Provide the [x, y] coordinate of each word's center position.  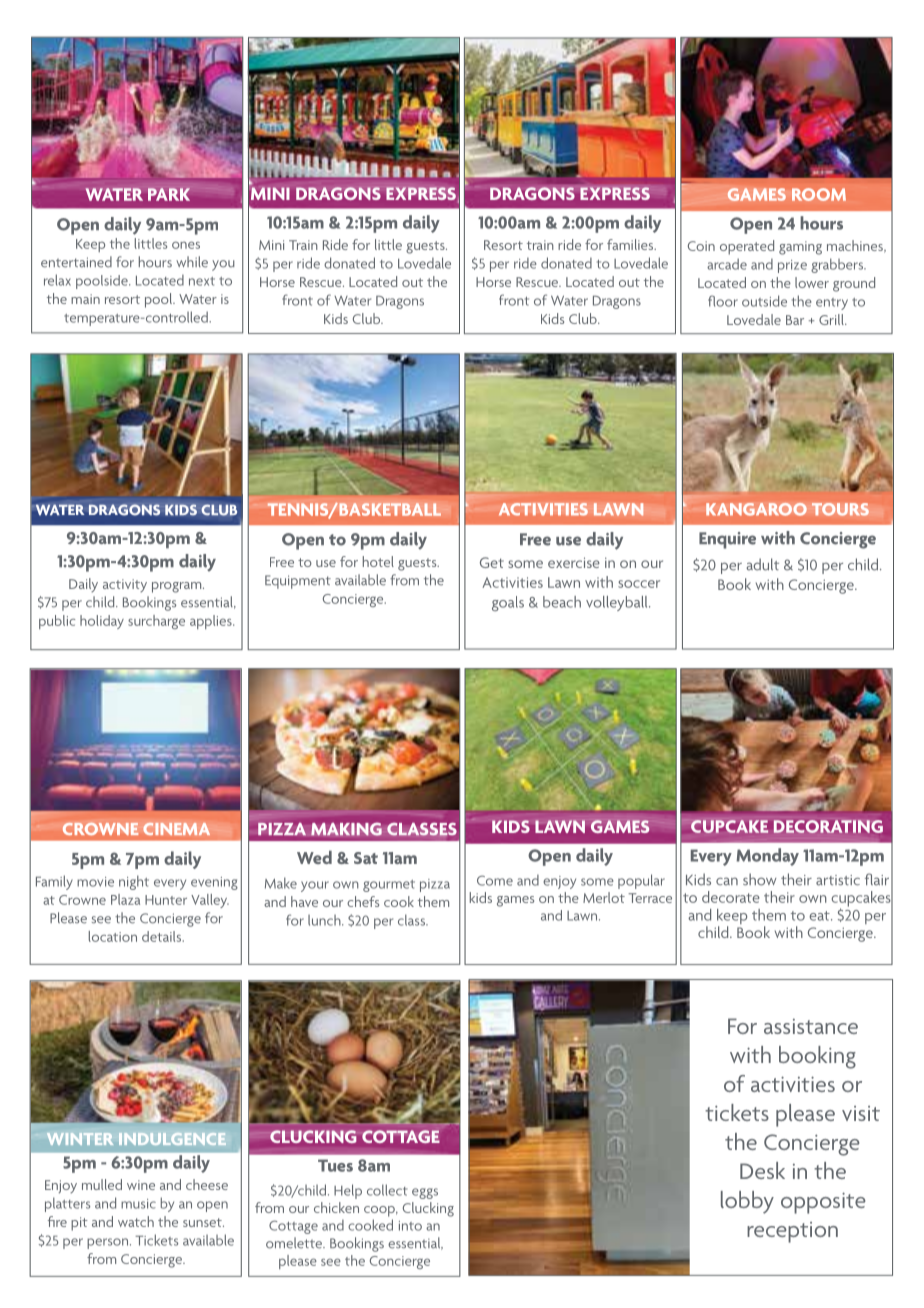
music [138, 1204]
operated [747, 247]
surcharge [156, 622]
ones [186, 245]
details [163, 936]
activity [125, 585]
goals [508, 603]
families [631, 244]
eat [820, 916]
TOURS [840, 509]
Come [495, 880]
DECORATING [828, 826]
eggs [425, 1193]
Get [492, 562]
